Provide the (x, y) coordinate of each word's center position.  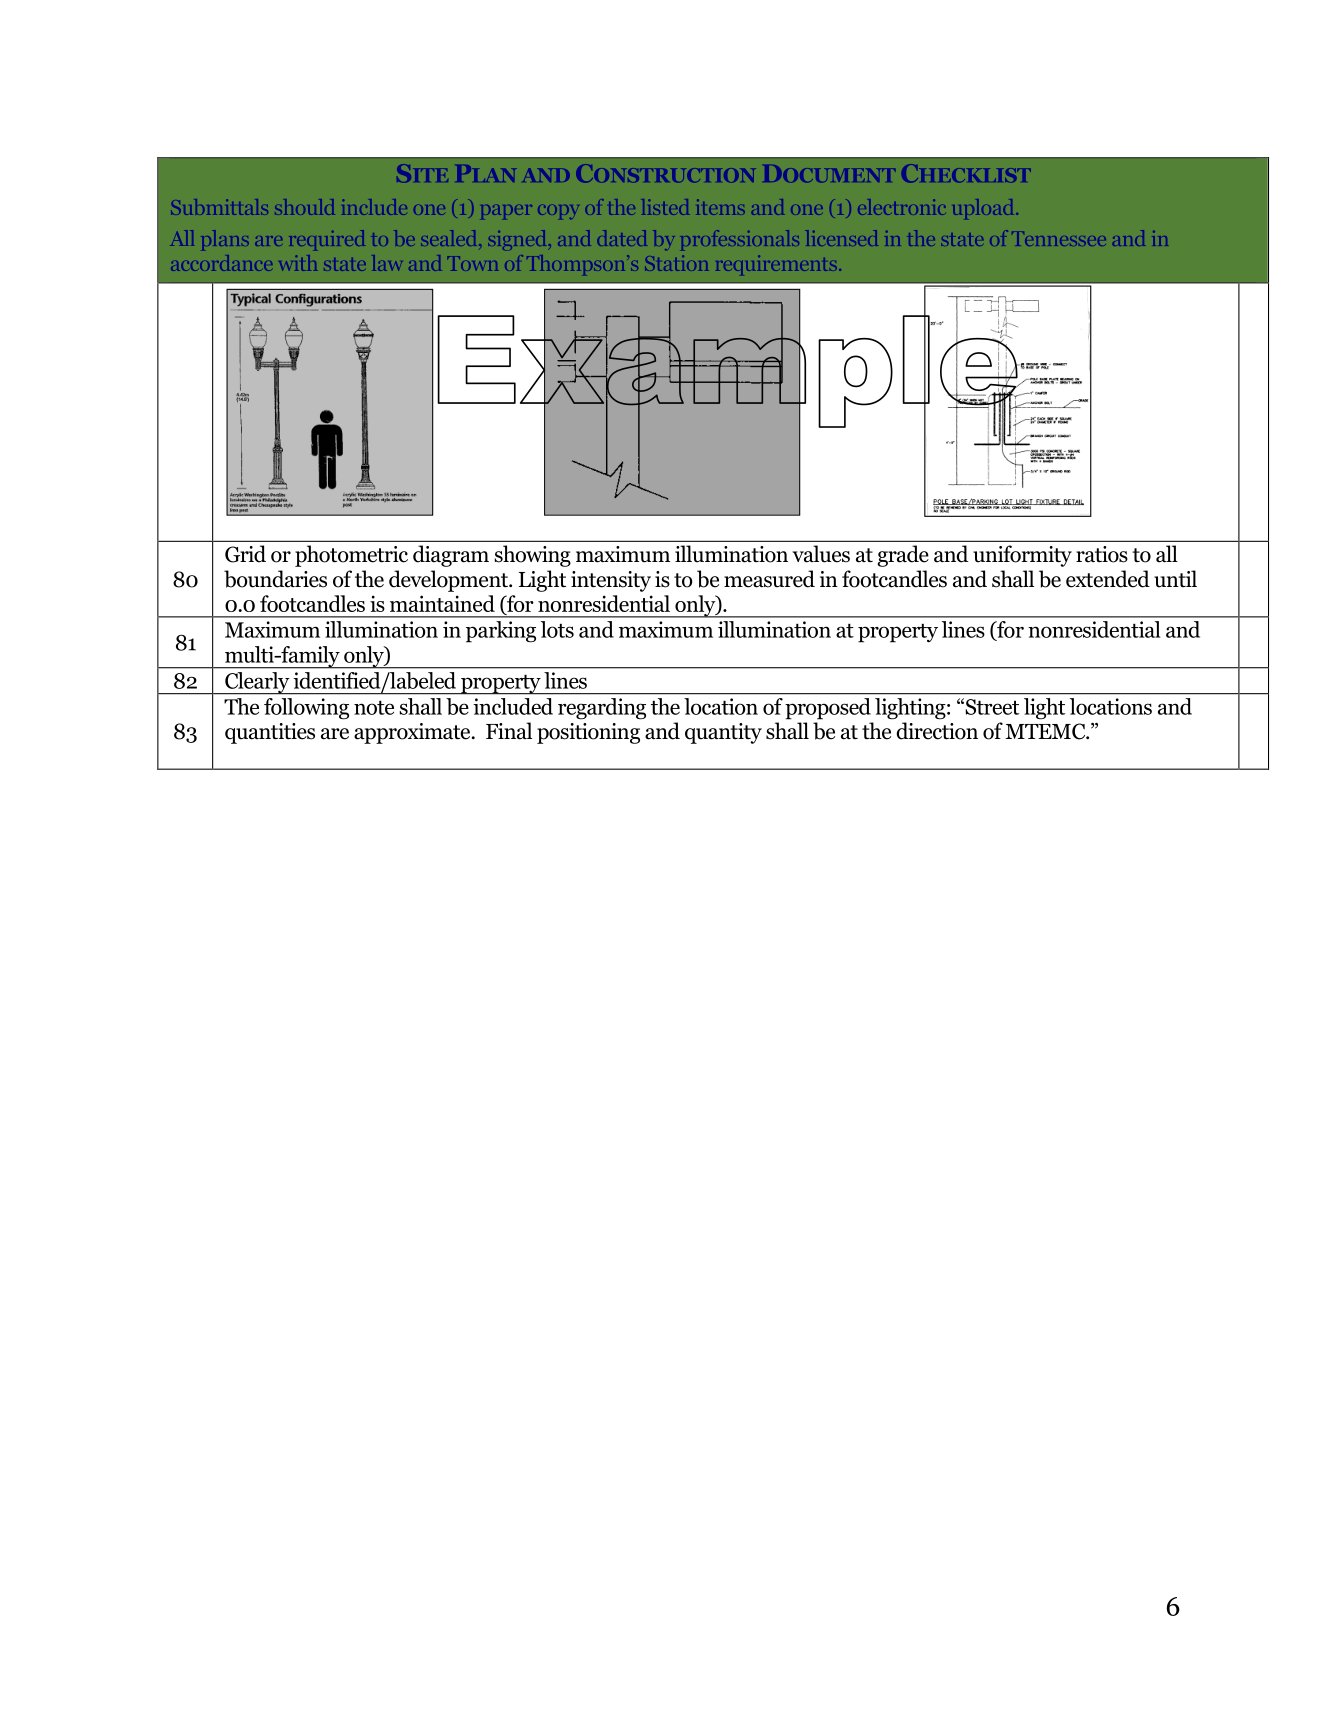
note (374, 708)
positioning (588, 733)
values (821, 554)
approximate (413, 733)
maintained (442, 603)
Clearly (257, 683)
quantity (723, 733)
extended (1108, 579)
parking (501, 632)
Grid (245, 554)
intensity (611, 581)
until (1175, 579)
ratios (1102, 554)
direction (937, 731)
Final (509, 731)
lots (557, 629)
